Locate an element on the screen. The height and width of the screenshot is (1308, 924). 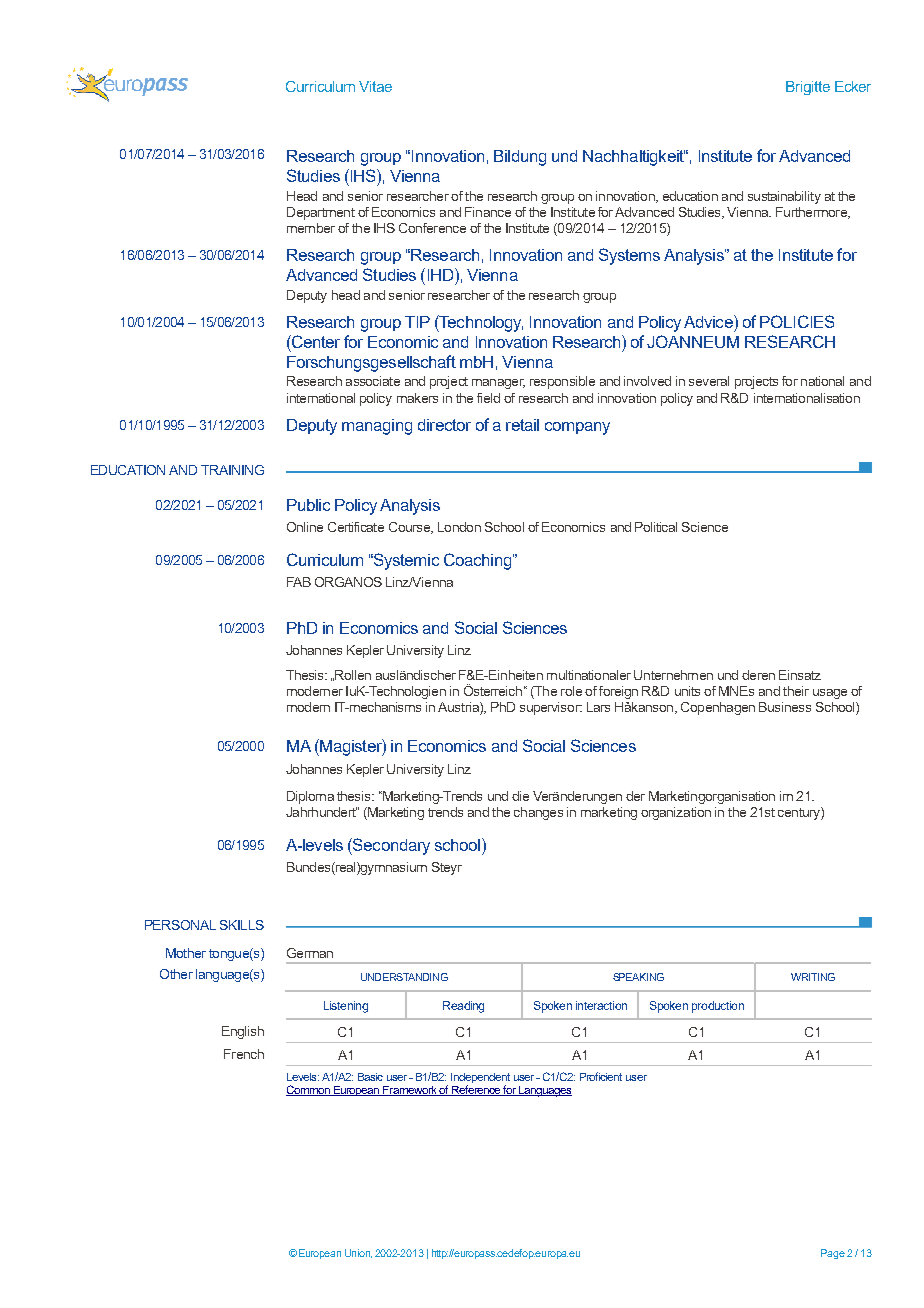
FAB is located at coordinates (299, 582).
